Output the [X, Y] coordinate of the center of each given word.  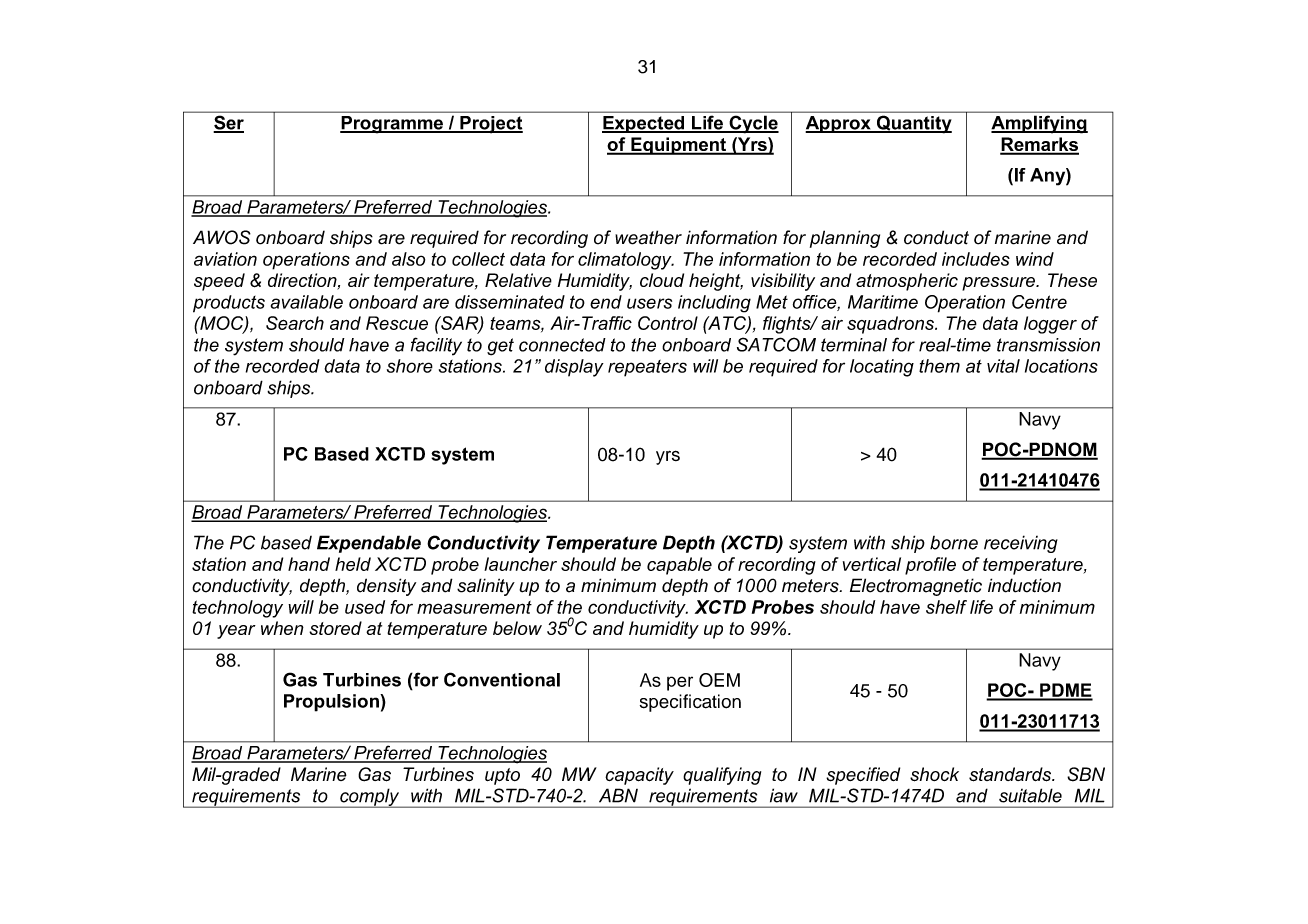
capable [679, 566]
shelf [946, 607]
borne [954, 543]
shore [410, 366]
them [939, 366]
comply [370, 798]
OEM [719, 680]
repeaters [647, 368]
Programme [392, 124]
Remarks [1039, 145]
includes [976, 259]
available [307, 302]
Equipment [678, 146]
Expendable [369, 544]
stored [335, 628]
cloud [662, 280]
